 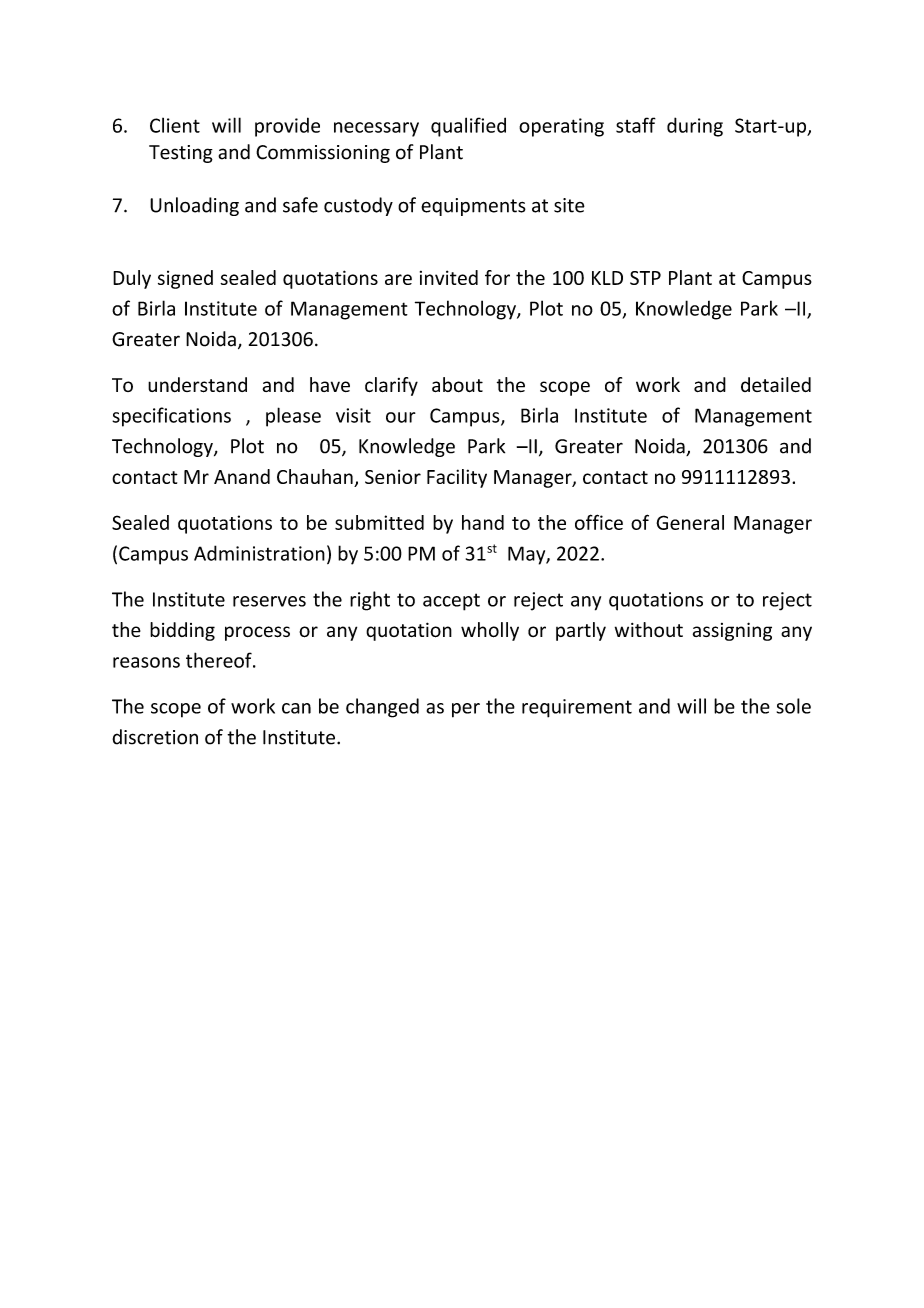 What do you see at coordinates (181, 154) in the document?
I see `Testing` at bounding box center [181, 154].
